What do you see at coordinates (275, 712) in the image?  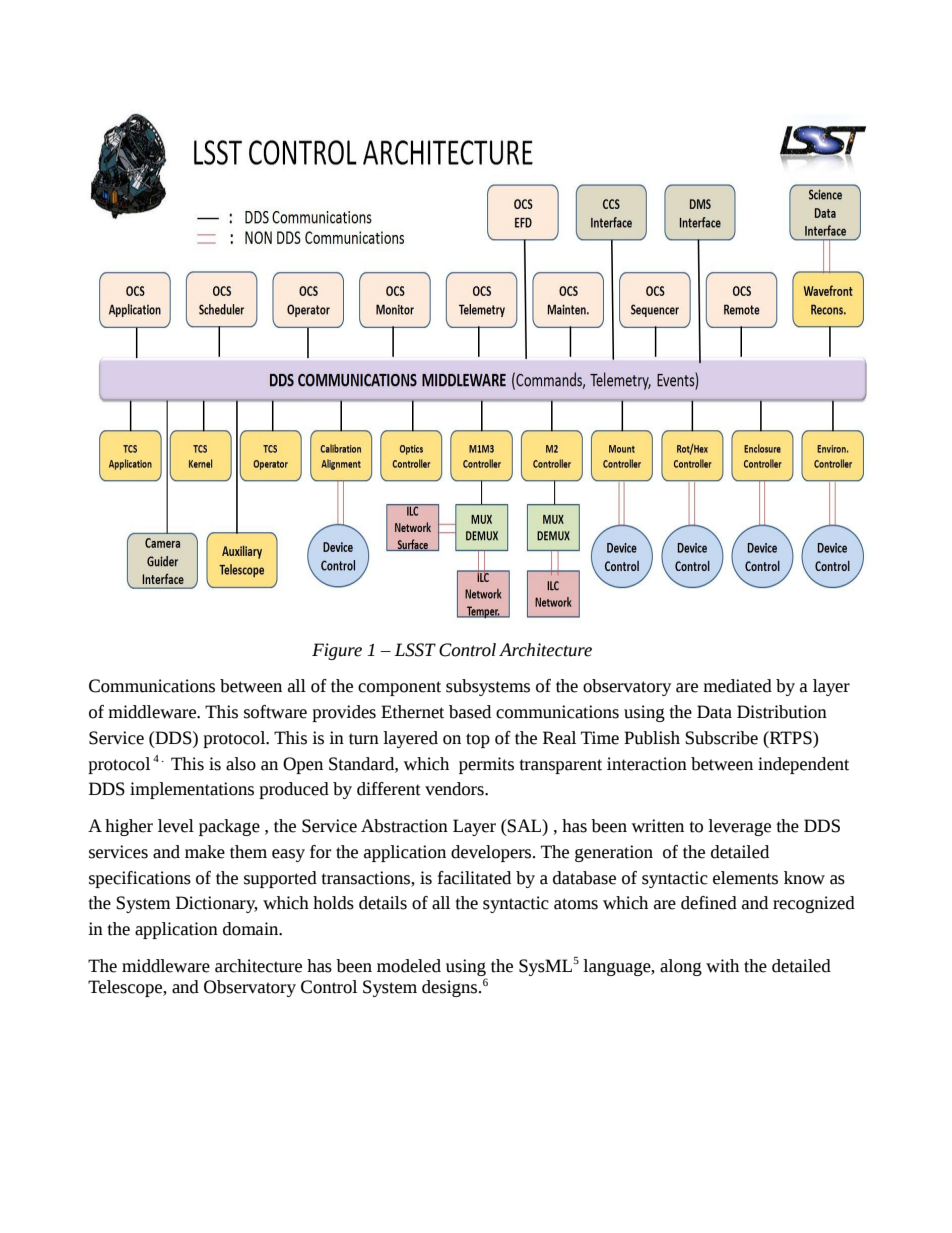 I see `software` at bounding box center [275, 712].
